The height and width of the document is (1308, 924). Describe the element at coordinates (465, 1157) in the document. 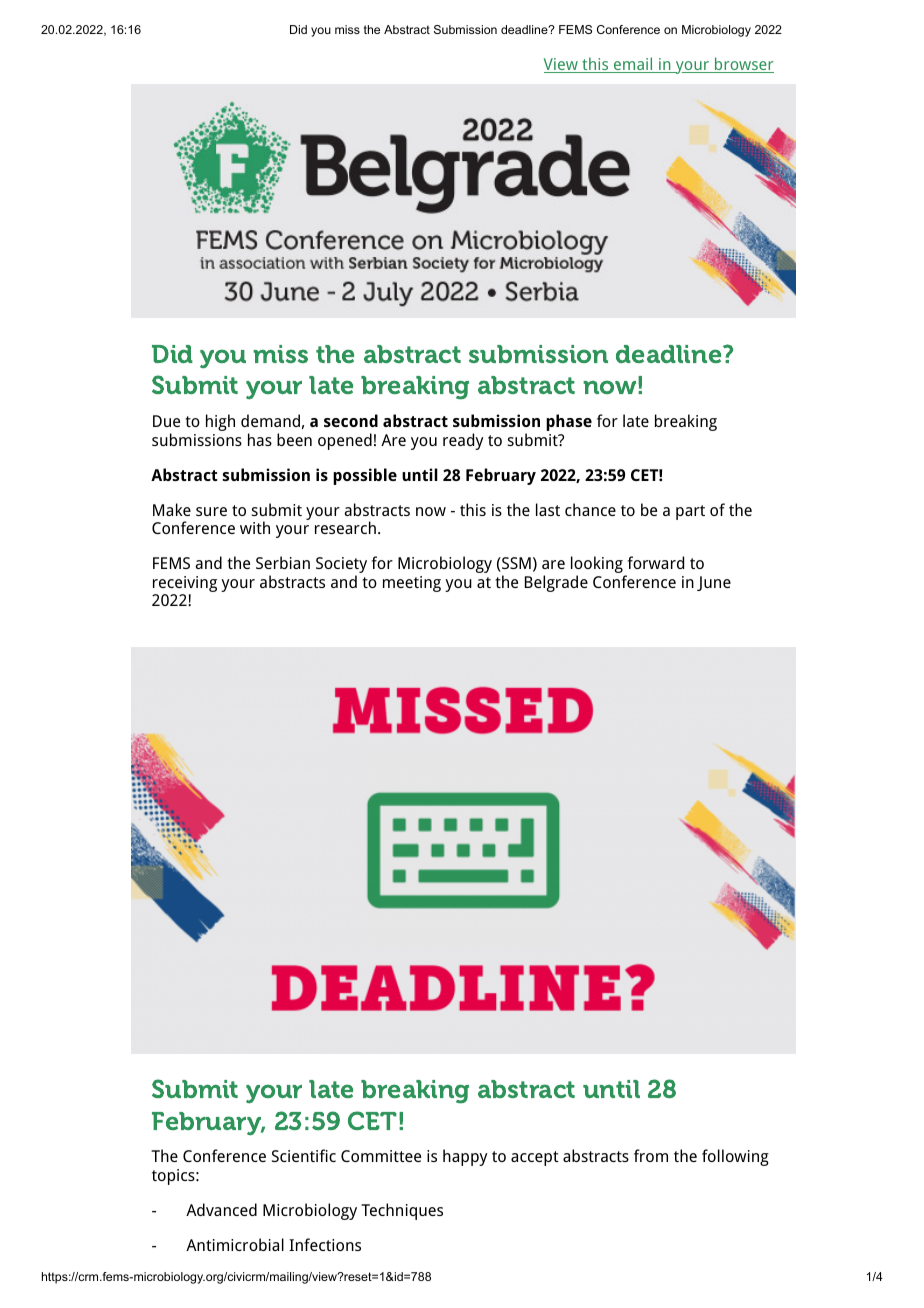

I see `happy` at that location.
